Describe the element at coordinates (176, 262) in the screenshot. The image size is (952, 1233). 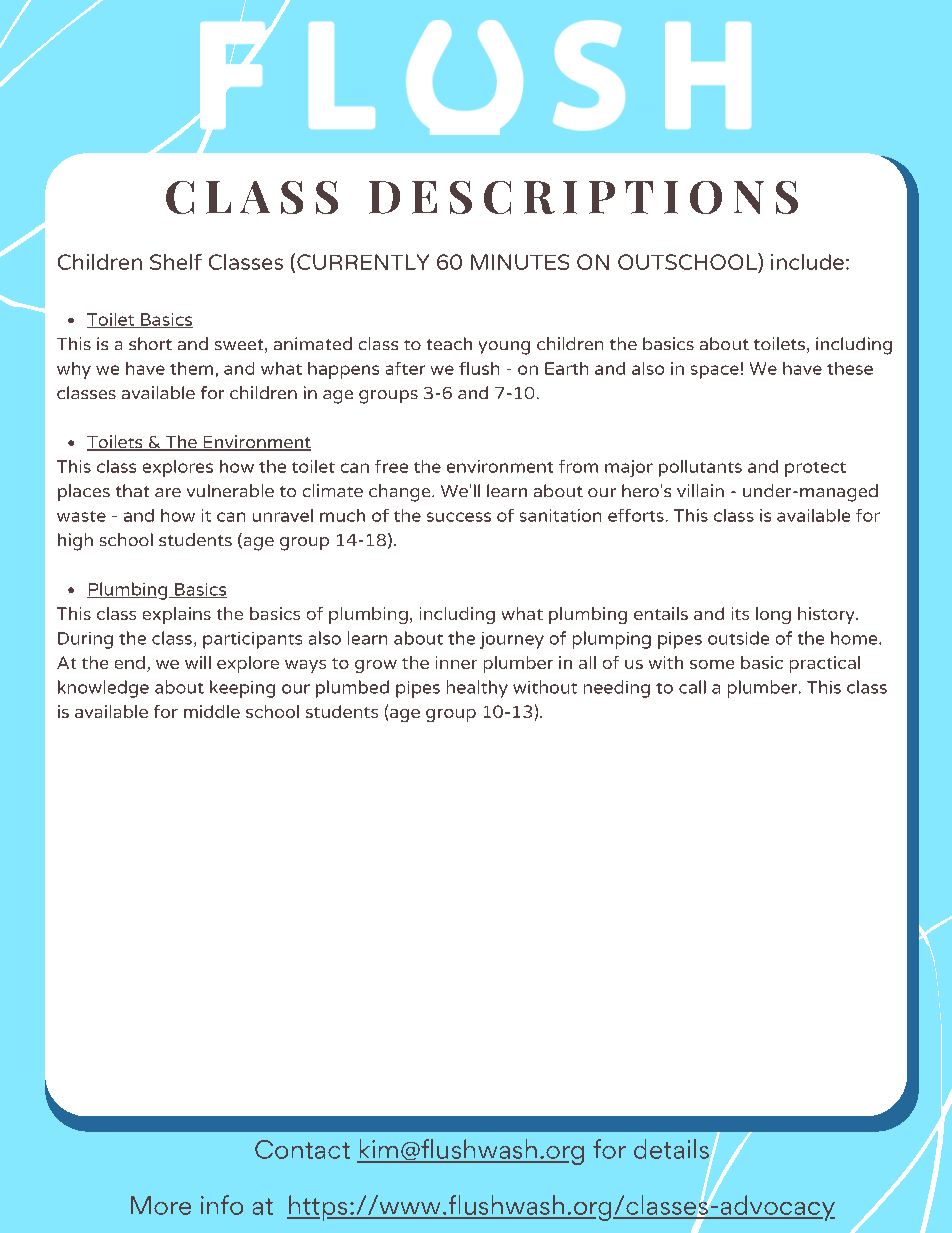
I see `Shelf` at that location.
